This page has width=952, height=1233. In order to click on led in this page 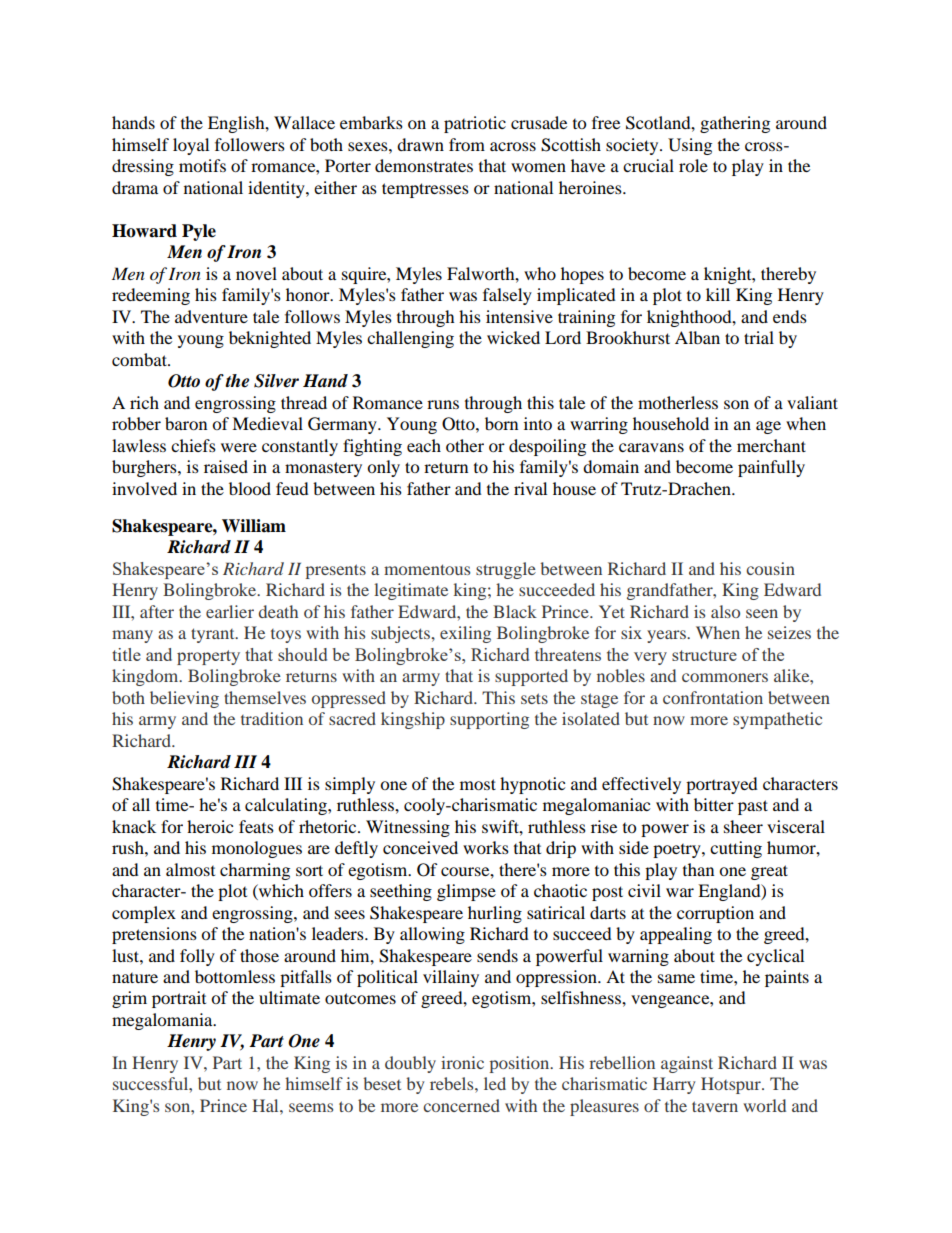, I will do `click(495, 1083)`.
